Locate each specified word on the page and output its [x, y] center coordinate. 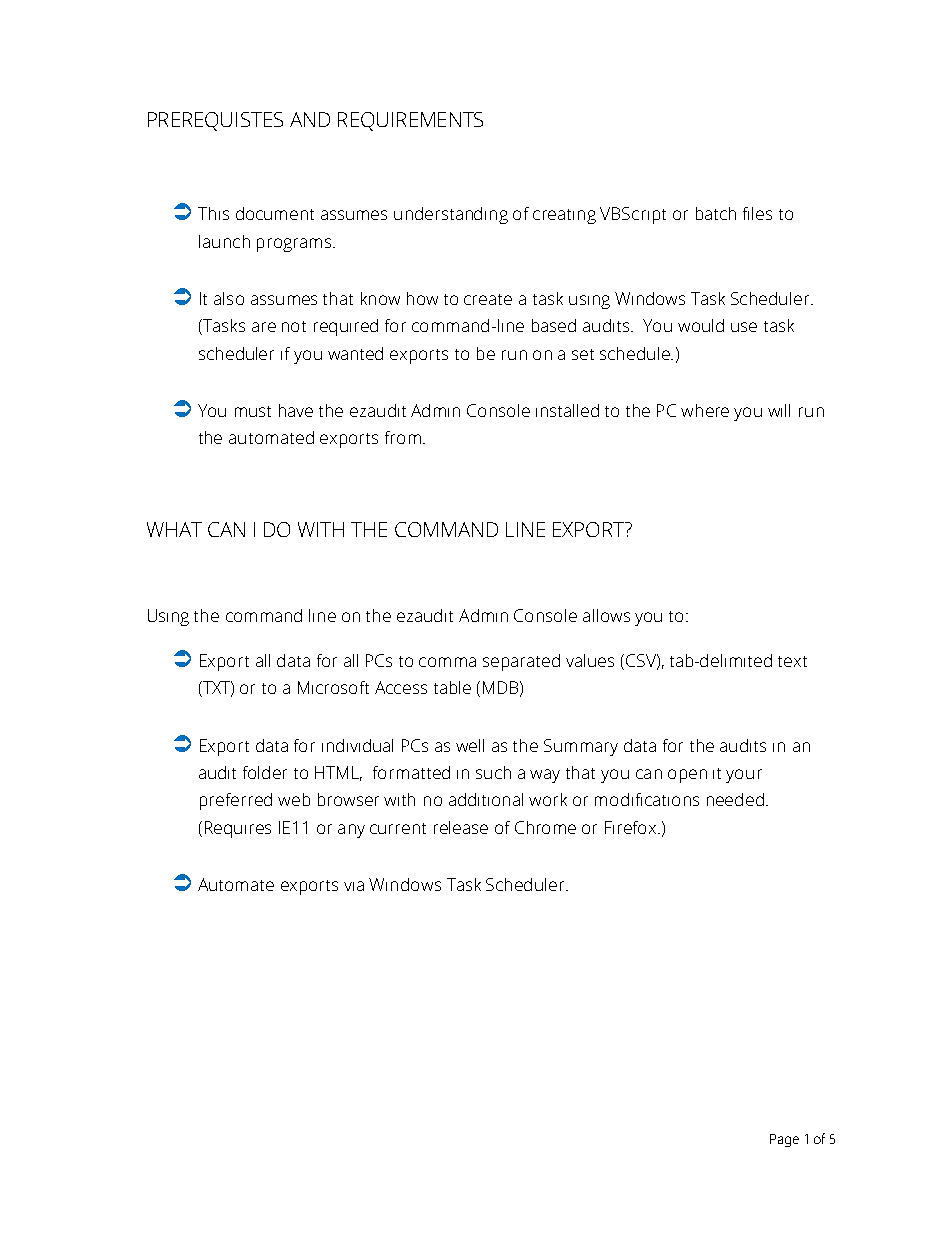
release [461, 827]
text [792, 661]
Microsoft [333, 687]
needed [735, 799]
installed [567, 410]
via [354, 886]
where [705, 410]
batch [716, 213]
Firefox [632, 827]
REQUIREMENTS [410, 121]
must [253, 411]
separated [521, 662]
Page [784, 1140]
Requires [238, 829]
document [275, 213]
